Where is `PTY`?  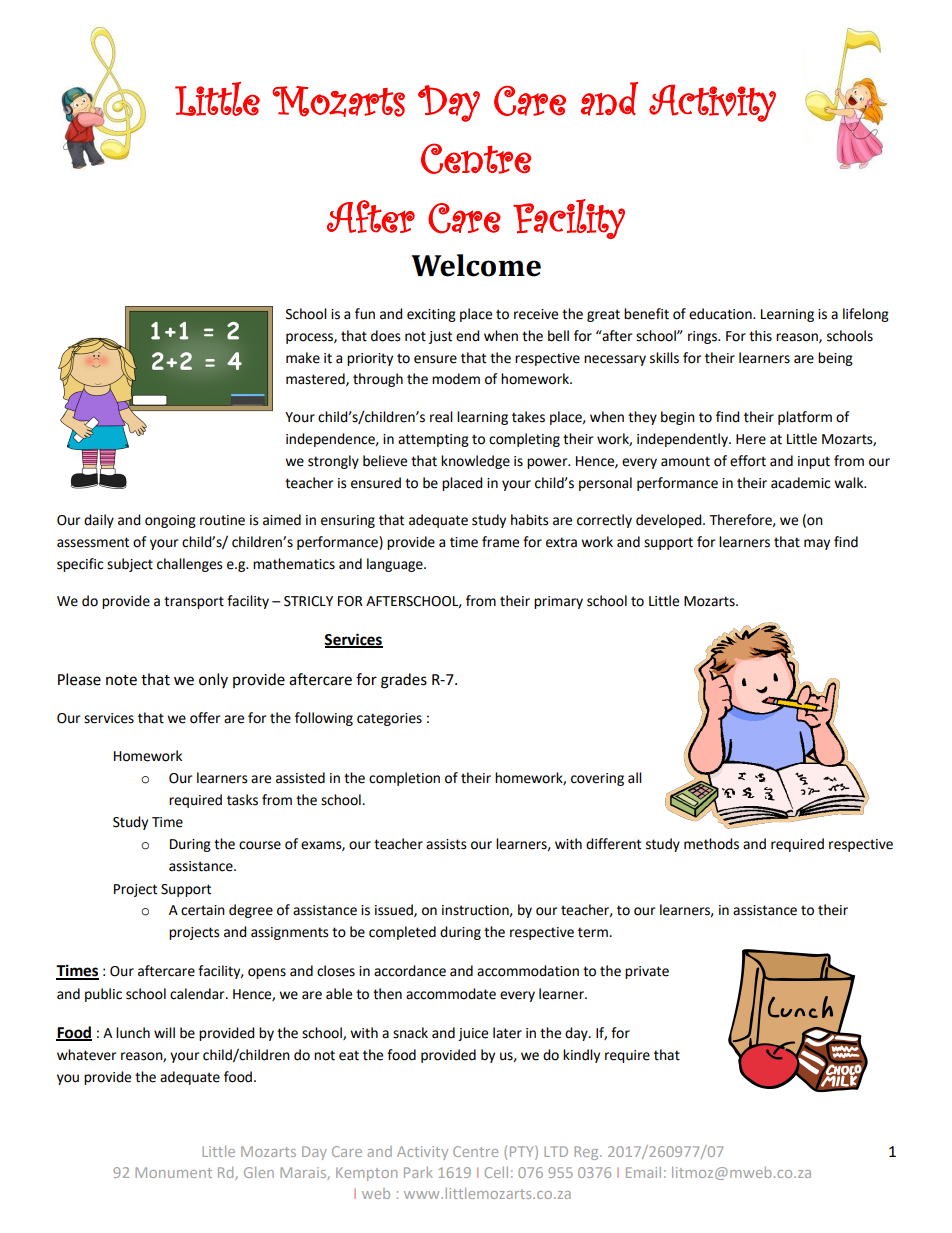 PTY is located at coordinates (523, 1151).
